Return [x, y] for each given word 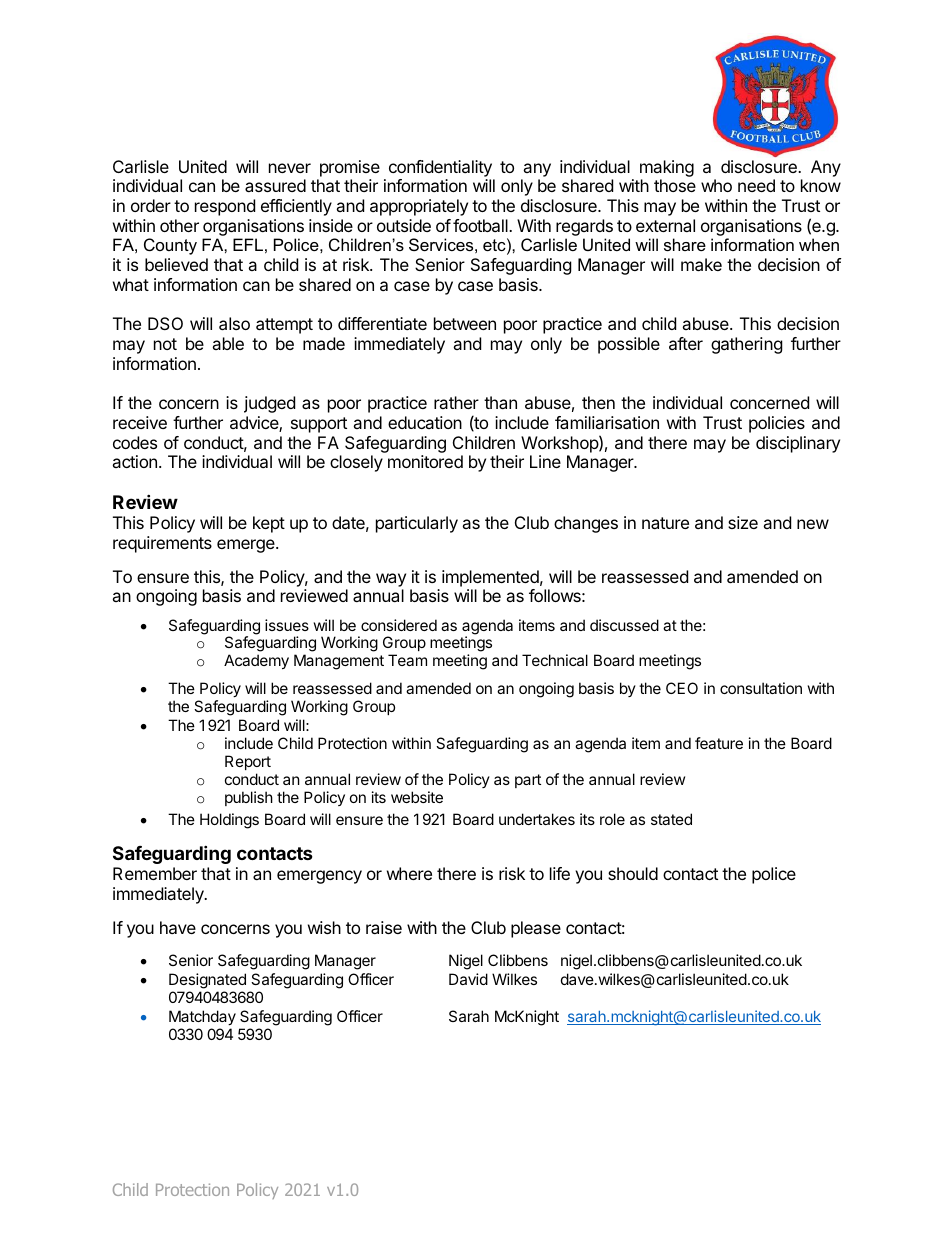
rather [456, 402]
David [468, 979]
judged [269, 404]
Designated [207, 981]
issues [287, 625]
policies [777, 424]
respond [225, 207]
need [756, 185]
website [417, 797]
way [391, 580]
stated [671, 819]
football [481, 225]
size [743, 522]
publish [249, 798]
